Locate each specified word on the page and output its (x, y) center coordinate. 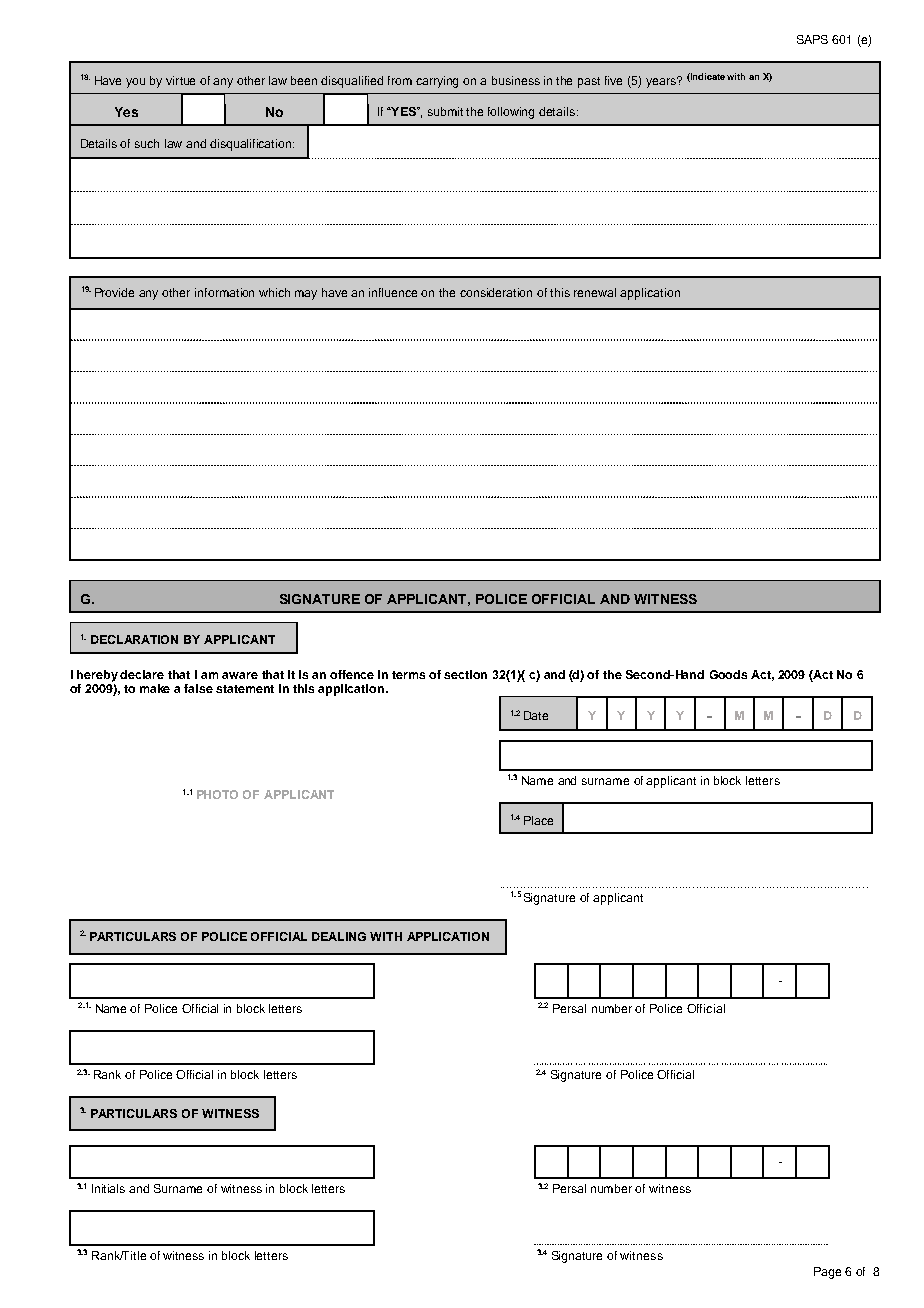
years (662, 82)
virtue (180, 80)
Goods (728, 674)
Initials (108, 1188)
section (465, 674)
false (198, 688)
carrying (437, 82)
